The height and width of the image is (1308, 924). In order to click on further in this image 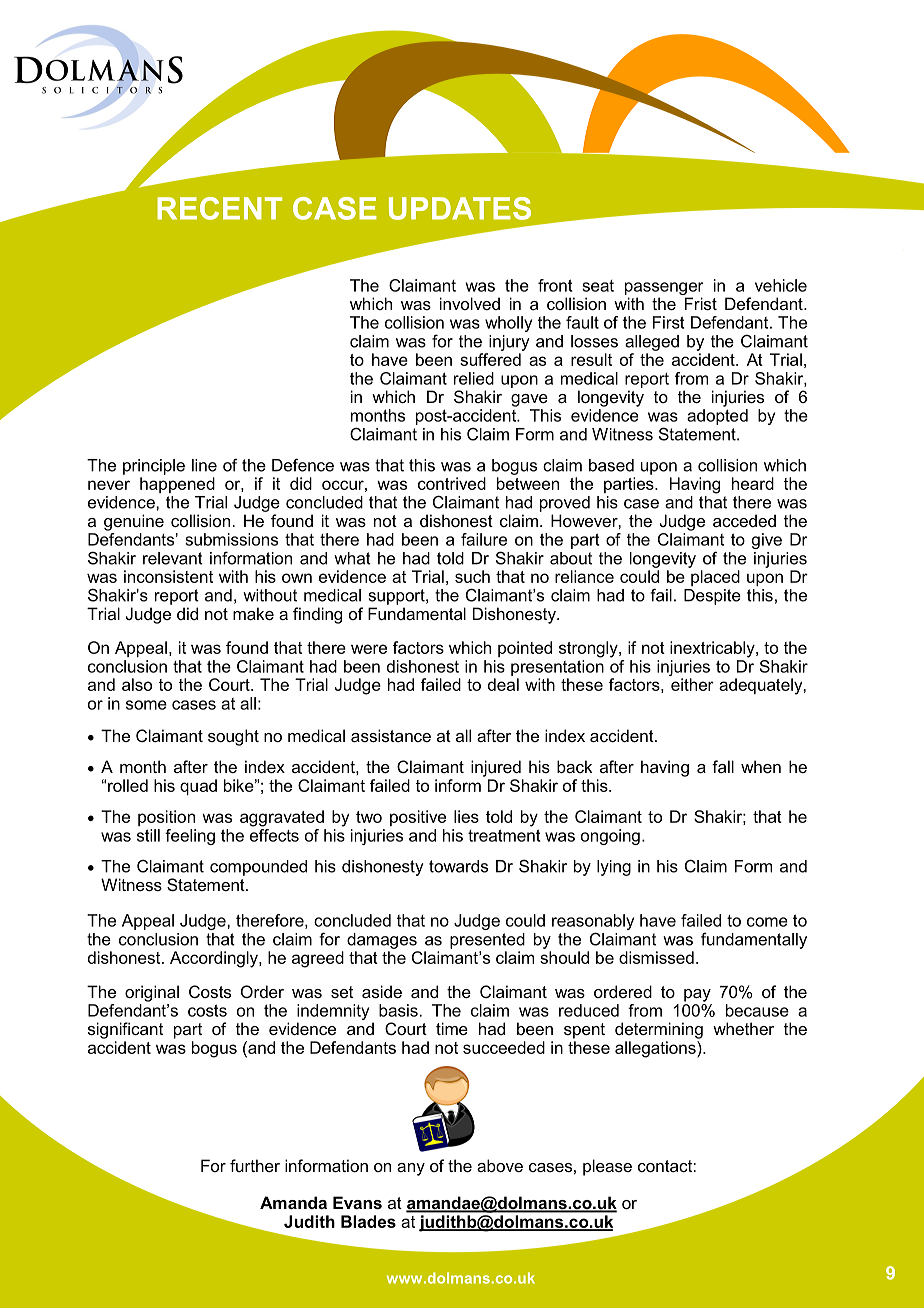, I will do `click(255, 1165)`.
